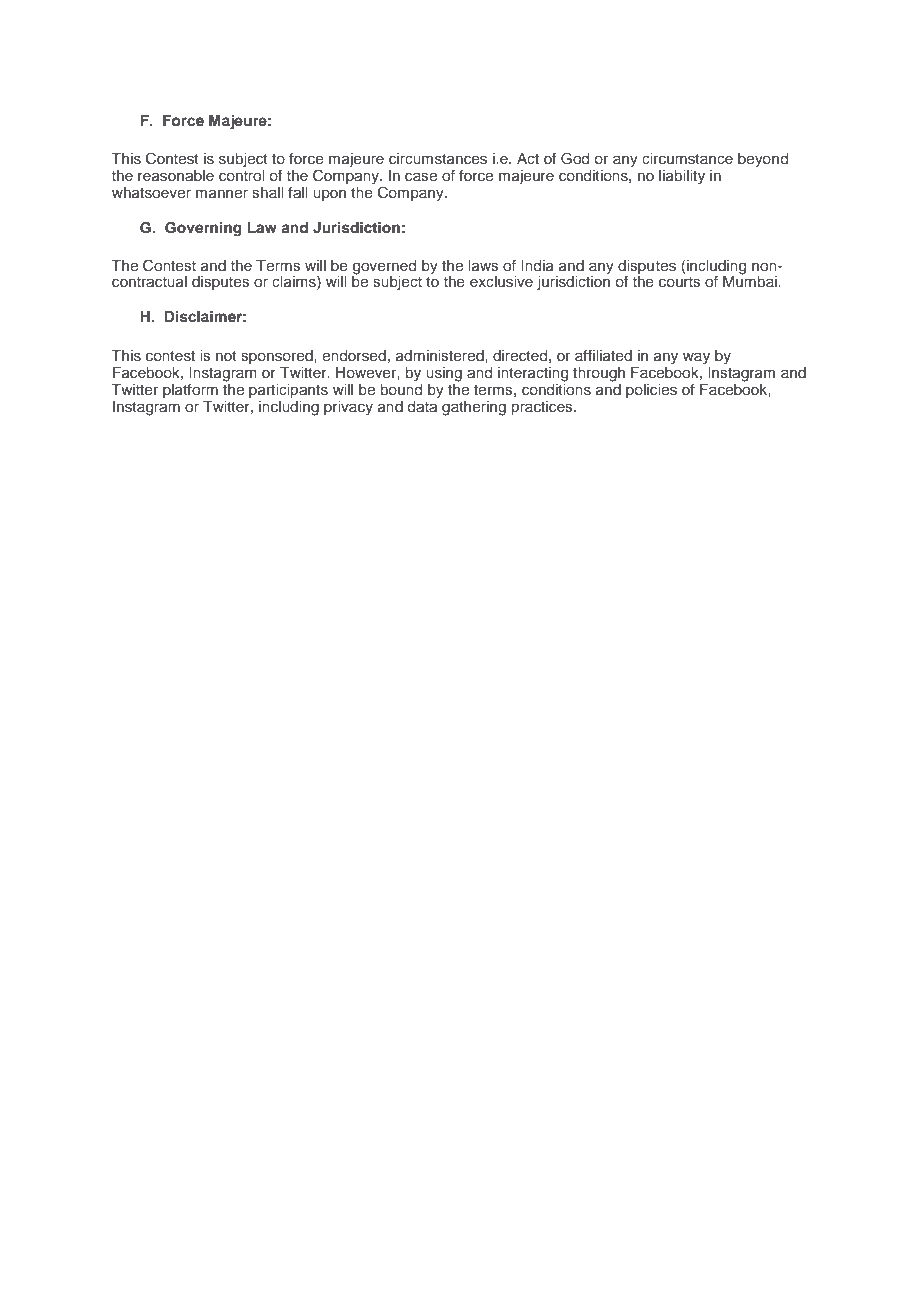  I want to click on exclusive, so click(501, 282).
